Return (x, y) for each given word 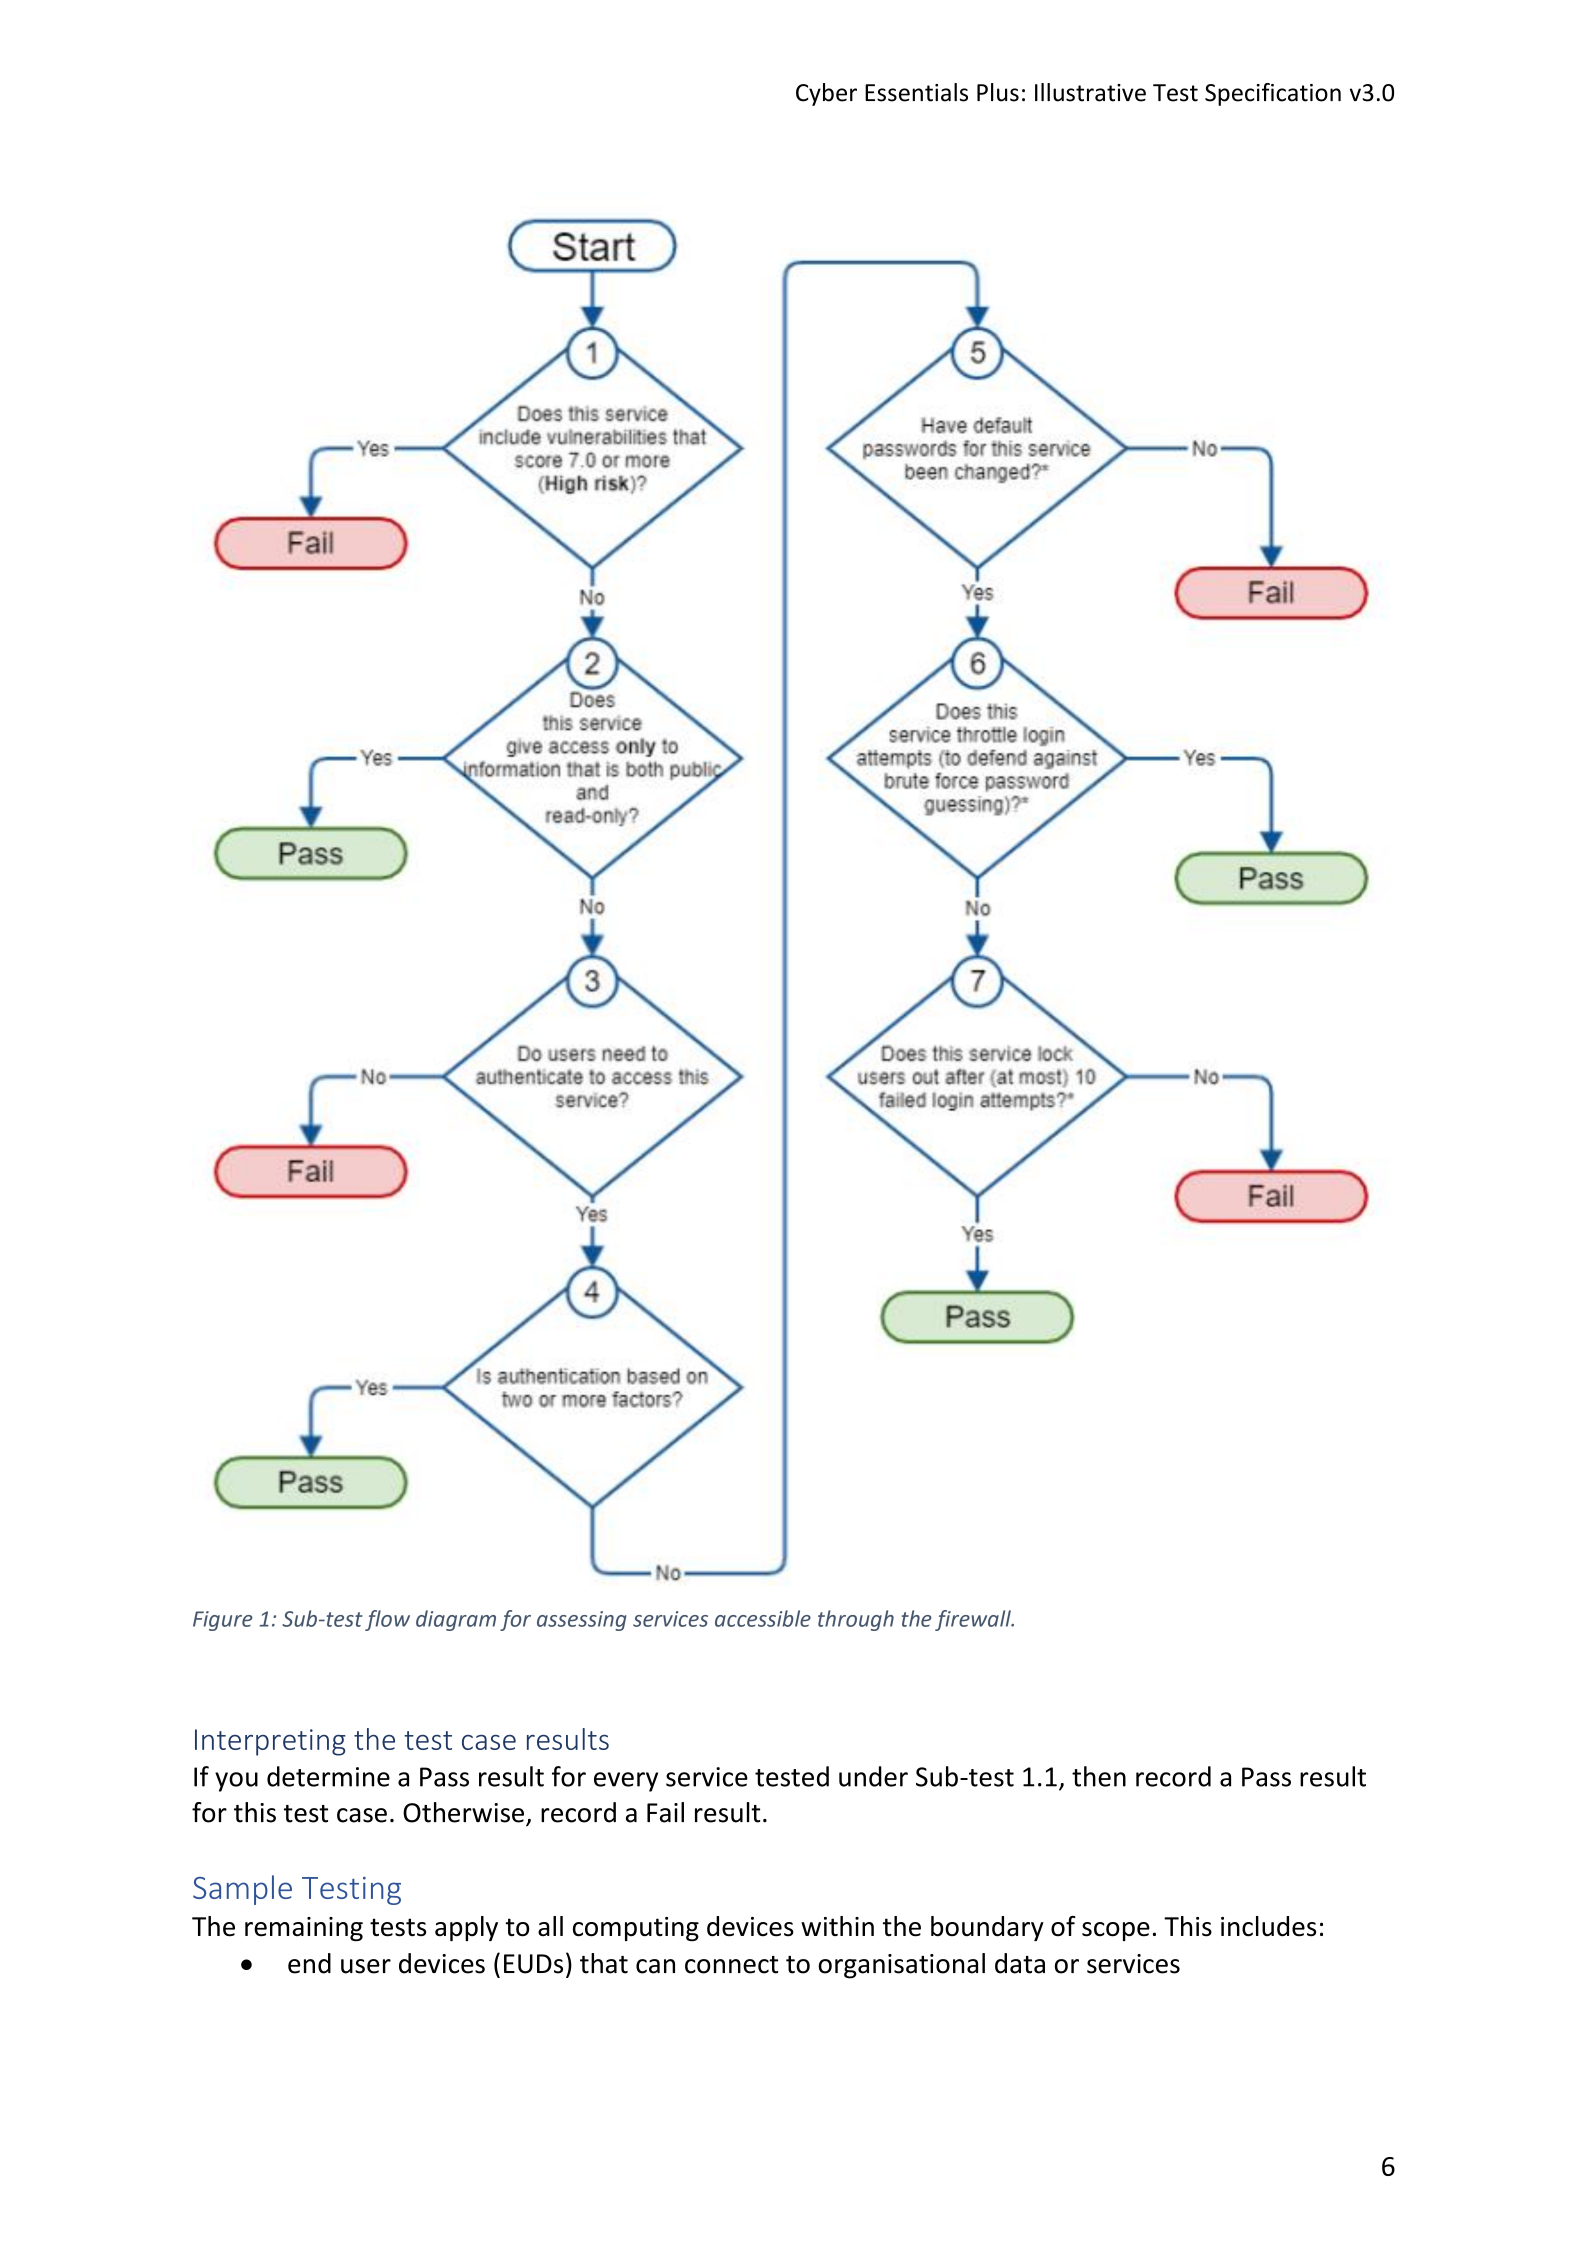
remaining (304, 1929)
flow (387, 1620)
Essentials (916, 92)
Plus (998, 92)
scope (1116, 1931)
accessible (763, 1618)
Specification (1273, 94)
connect (731, 1965)
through (856, 1620)
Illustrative (1090, 92)
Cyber (826, 94)
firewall (974, 1620)
